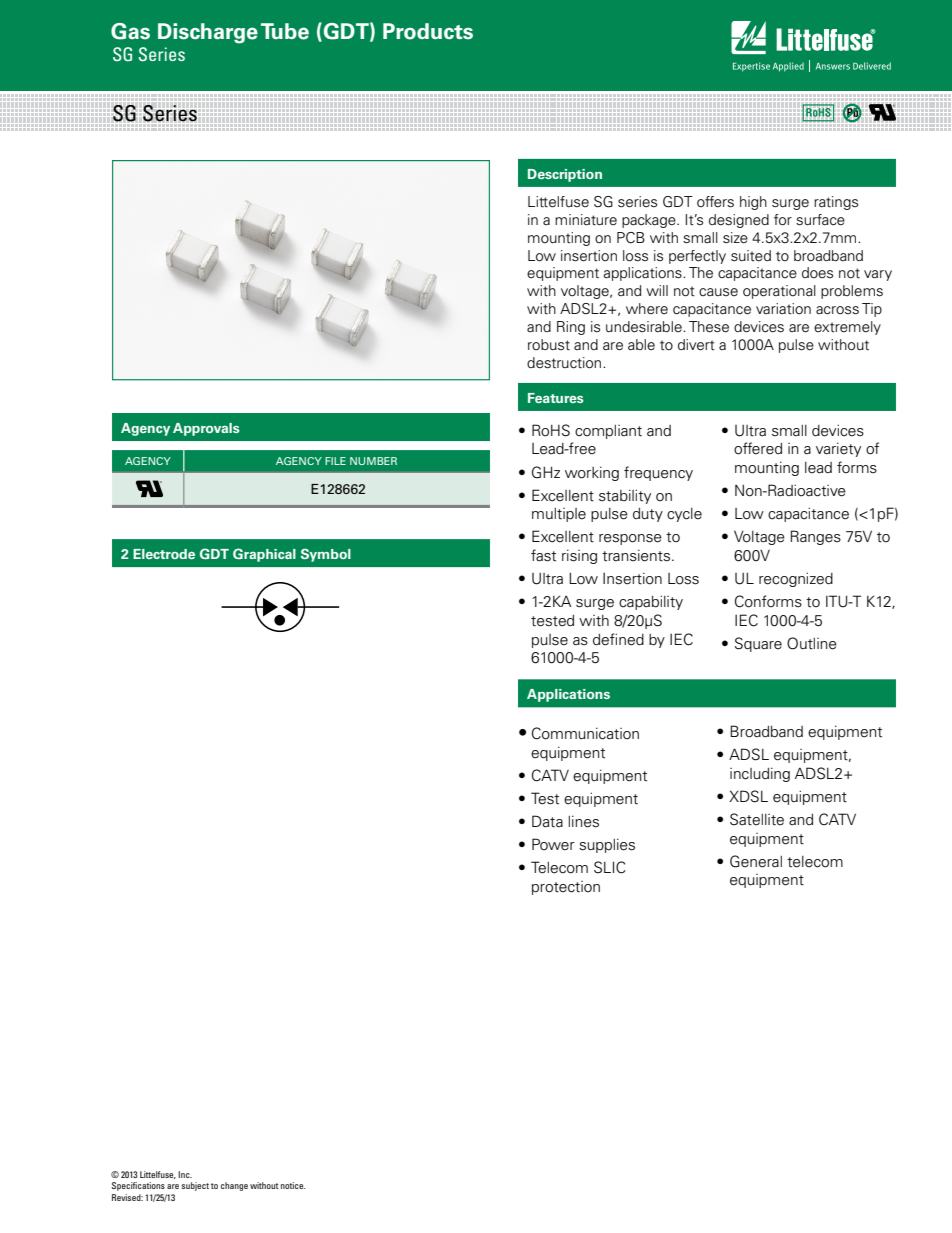  I want to click on Discharge, so click(208, 33).
